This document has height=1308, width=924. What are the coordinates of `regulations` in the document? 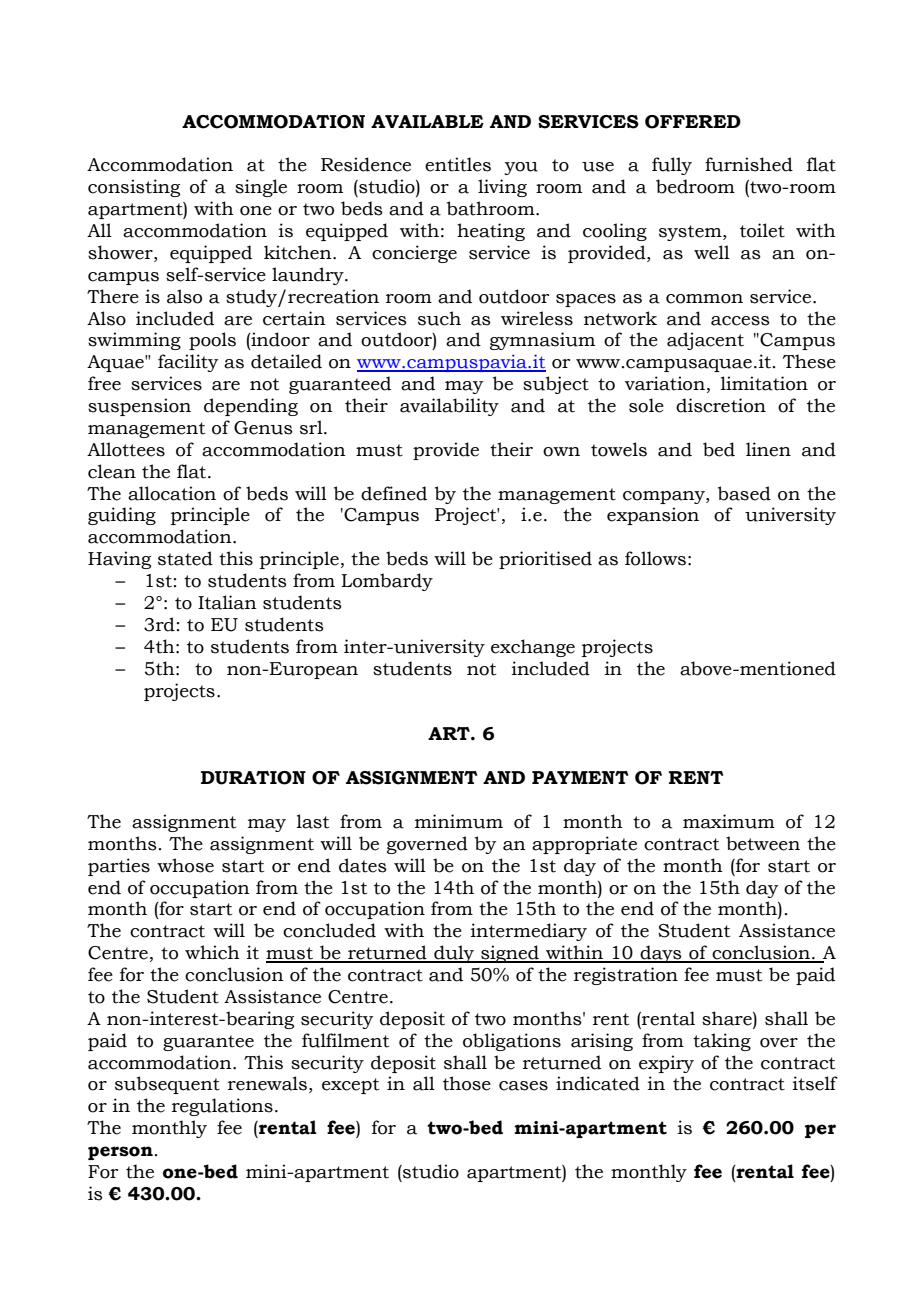 It's located at (222, 1107).
